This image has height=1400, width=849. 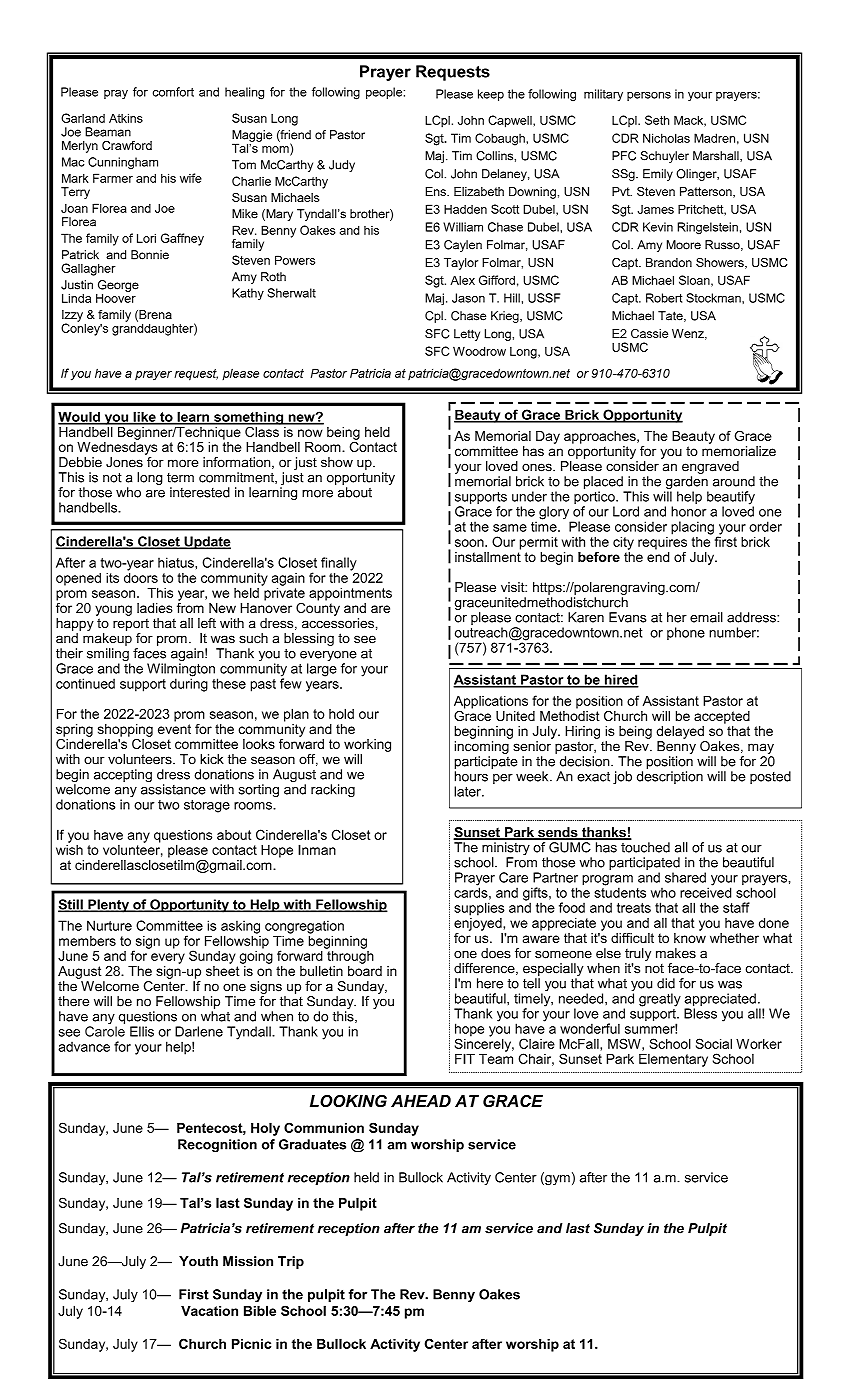 What do you see at coordinates (467, 335) in the image?
I see `Letty` at bounding box center [467, 335].
